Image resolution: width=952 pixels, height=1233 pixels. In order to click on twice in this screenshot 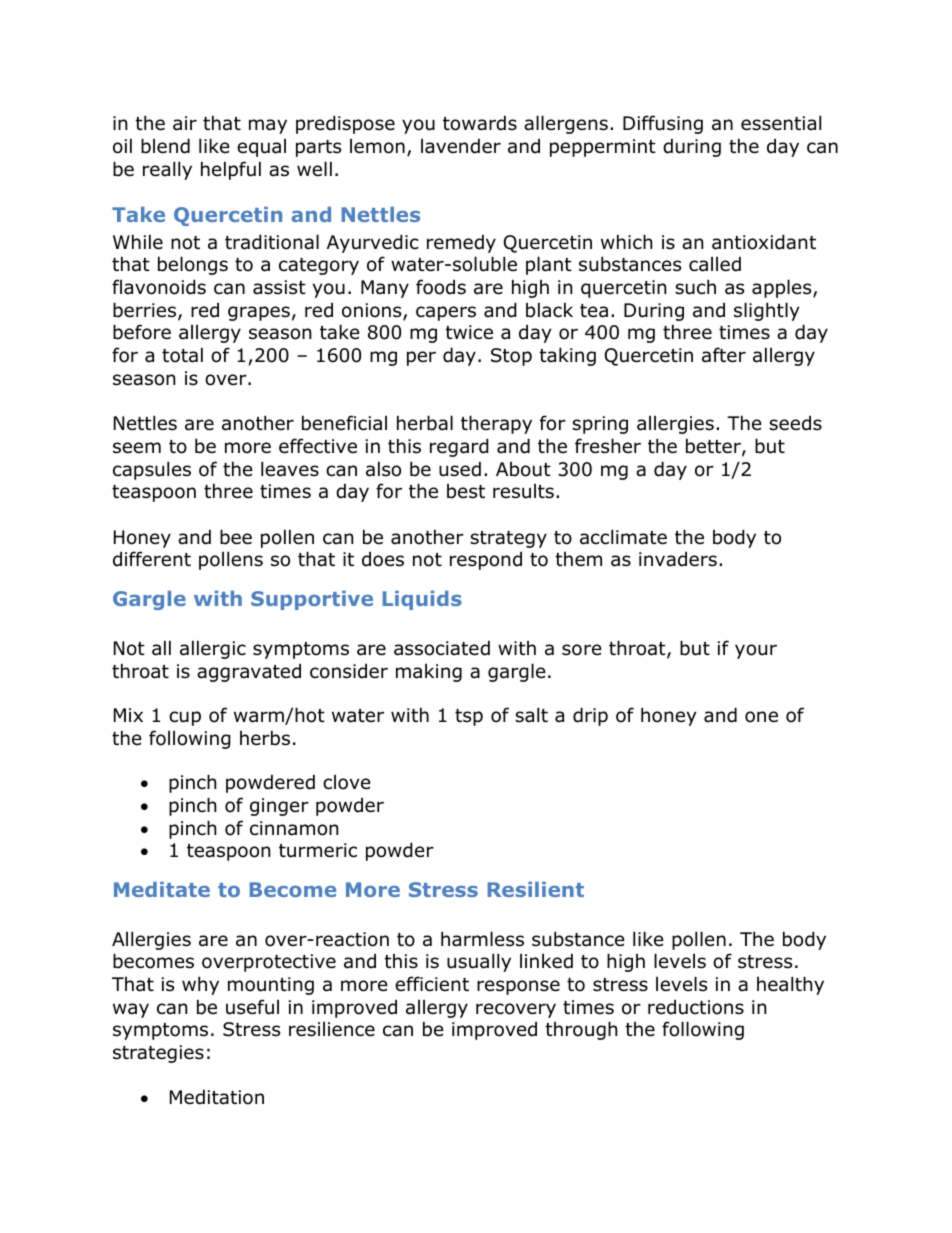, I will do `click(469, 332)`.
